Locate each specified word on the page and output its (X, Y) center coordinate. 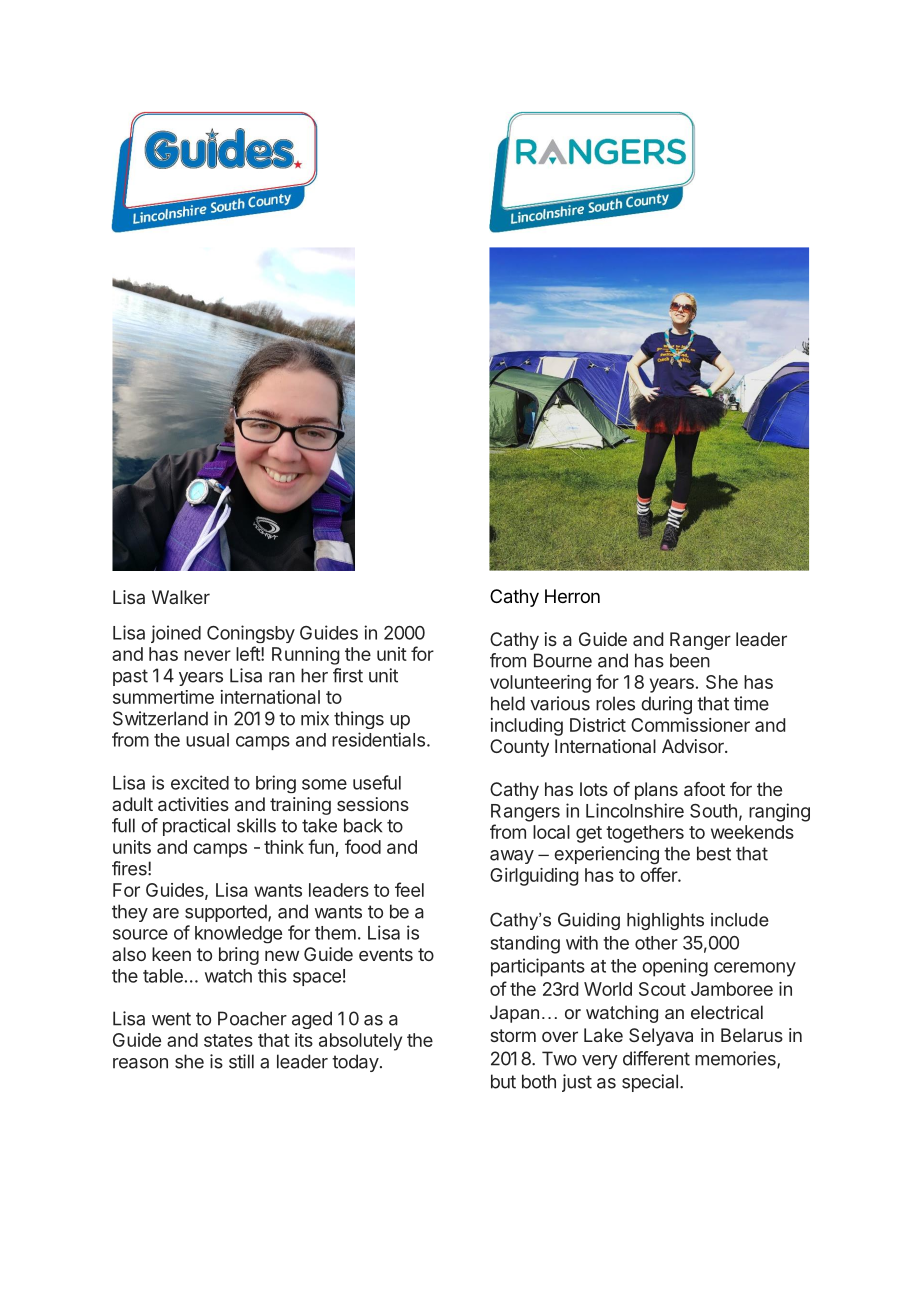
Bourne (563, 660)
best (714, 853)
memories (736, 1059)
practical (196, 827)
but (503, 1081)
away (512, 857)
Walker (181, 597)
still (241, 1061)
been (690, 660)
